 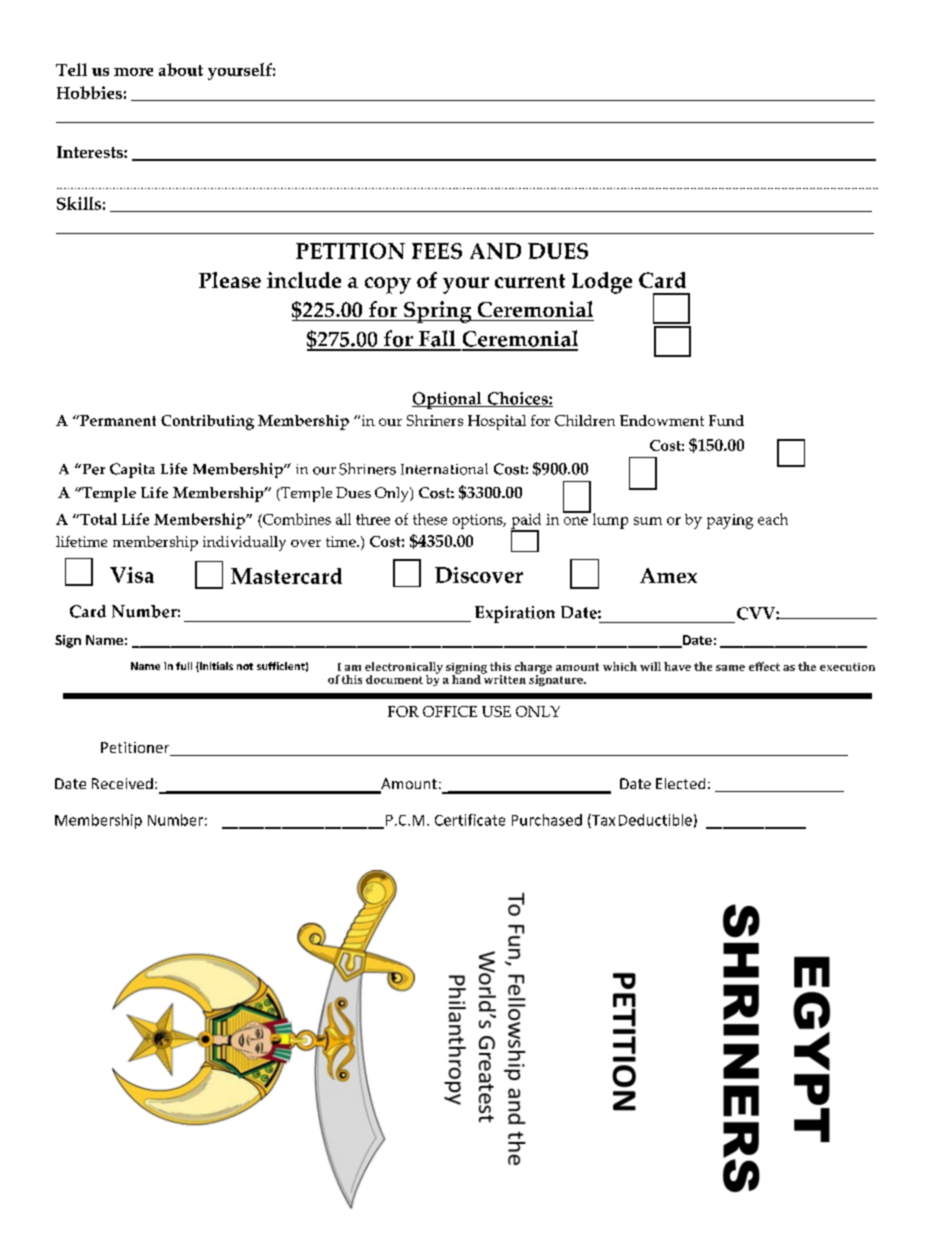 What do you see at coordinates (132, 470) in the screenshot?
I see `Capita` at bounding box center [132, 470].
